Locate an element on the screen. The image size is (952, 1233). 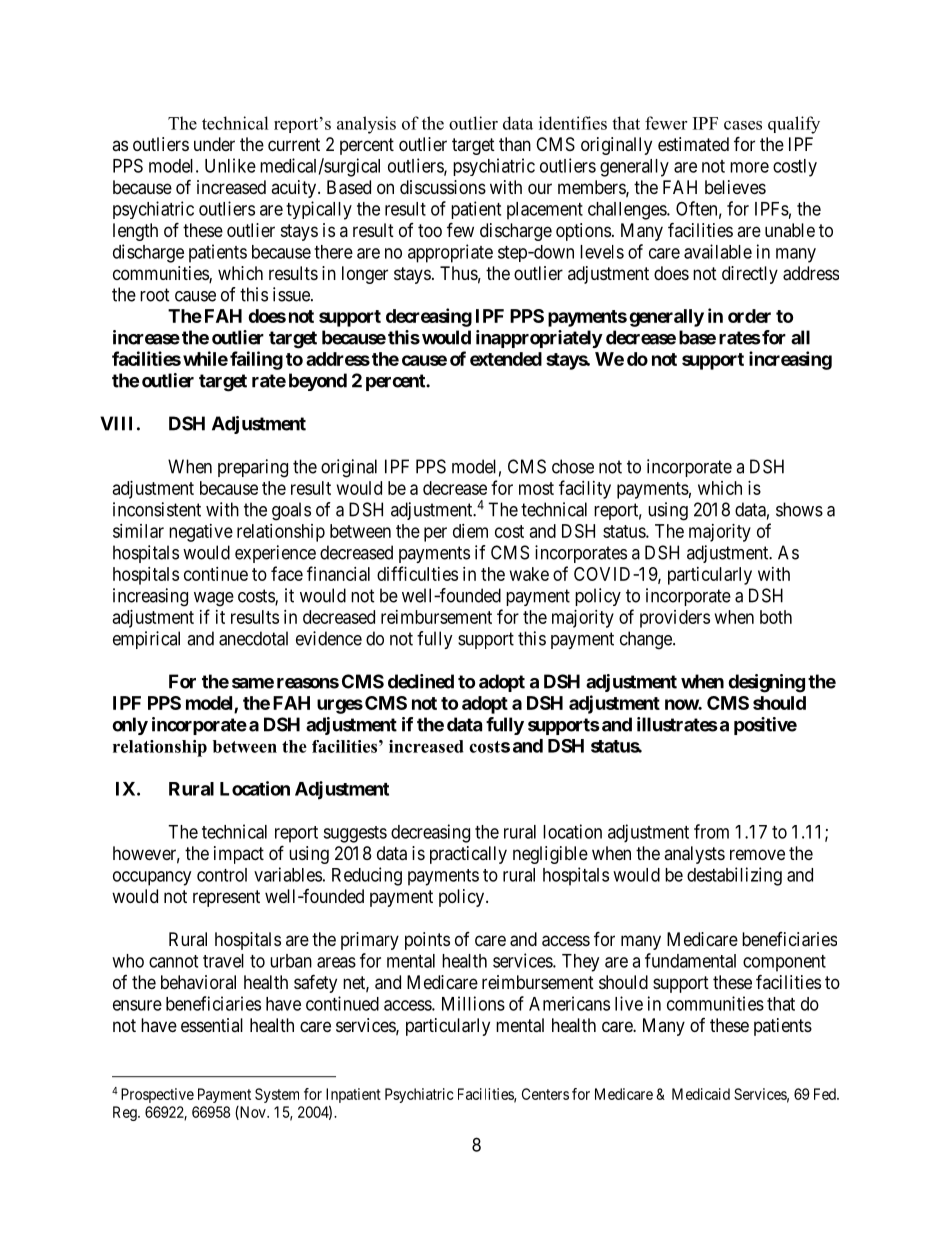
impact is located at coordinates (239, 855).
